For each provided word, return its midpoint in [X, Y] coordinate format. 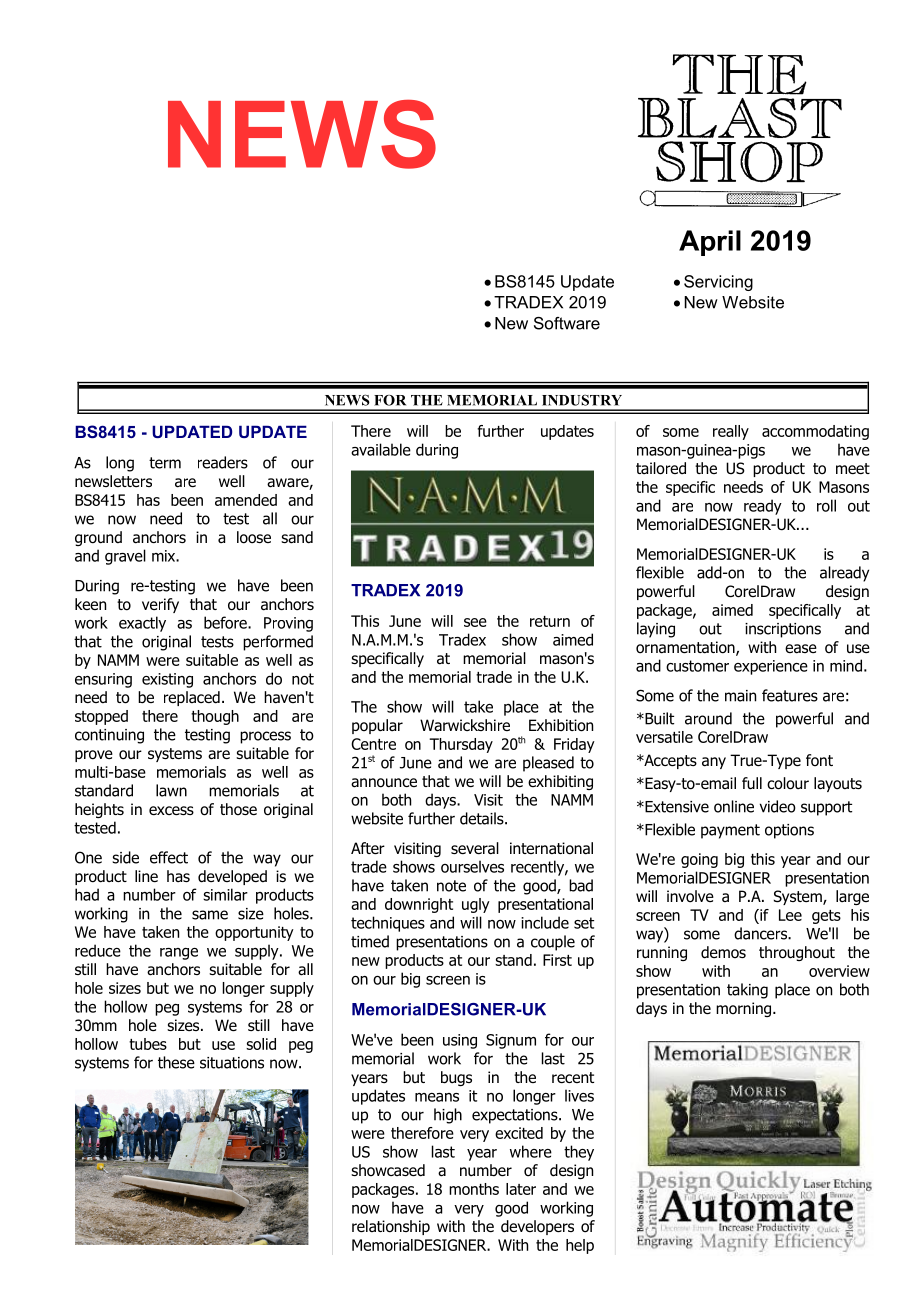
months [474, 1189]
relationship [391, 1227]
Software [567, 323]
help [580, 1246]
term [165, 463]
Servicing [718, 283]
